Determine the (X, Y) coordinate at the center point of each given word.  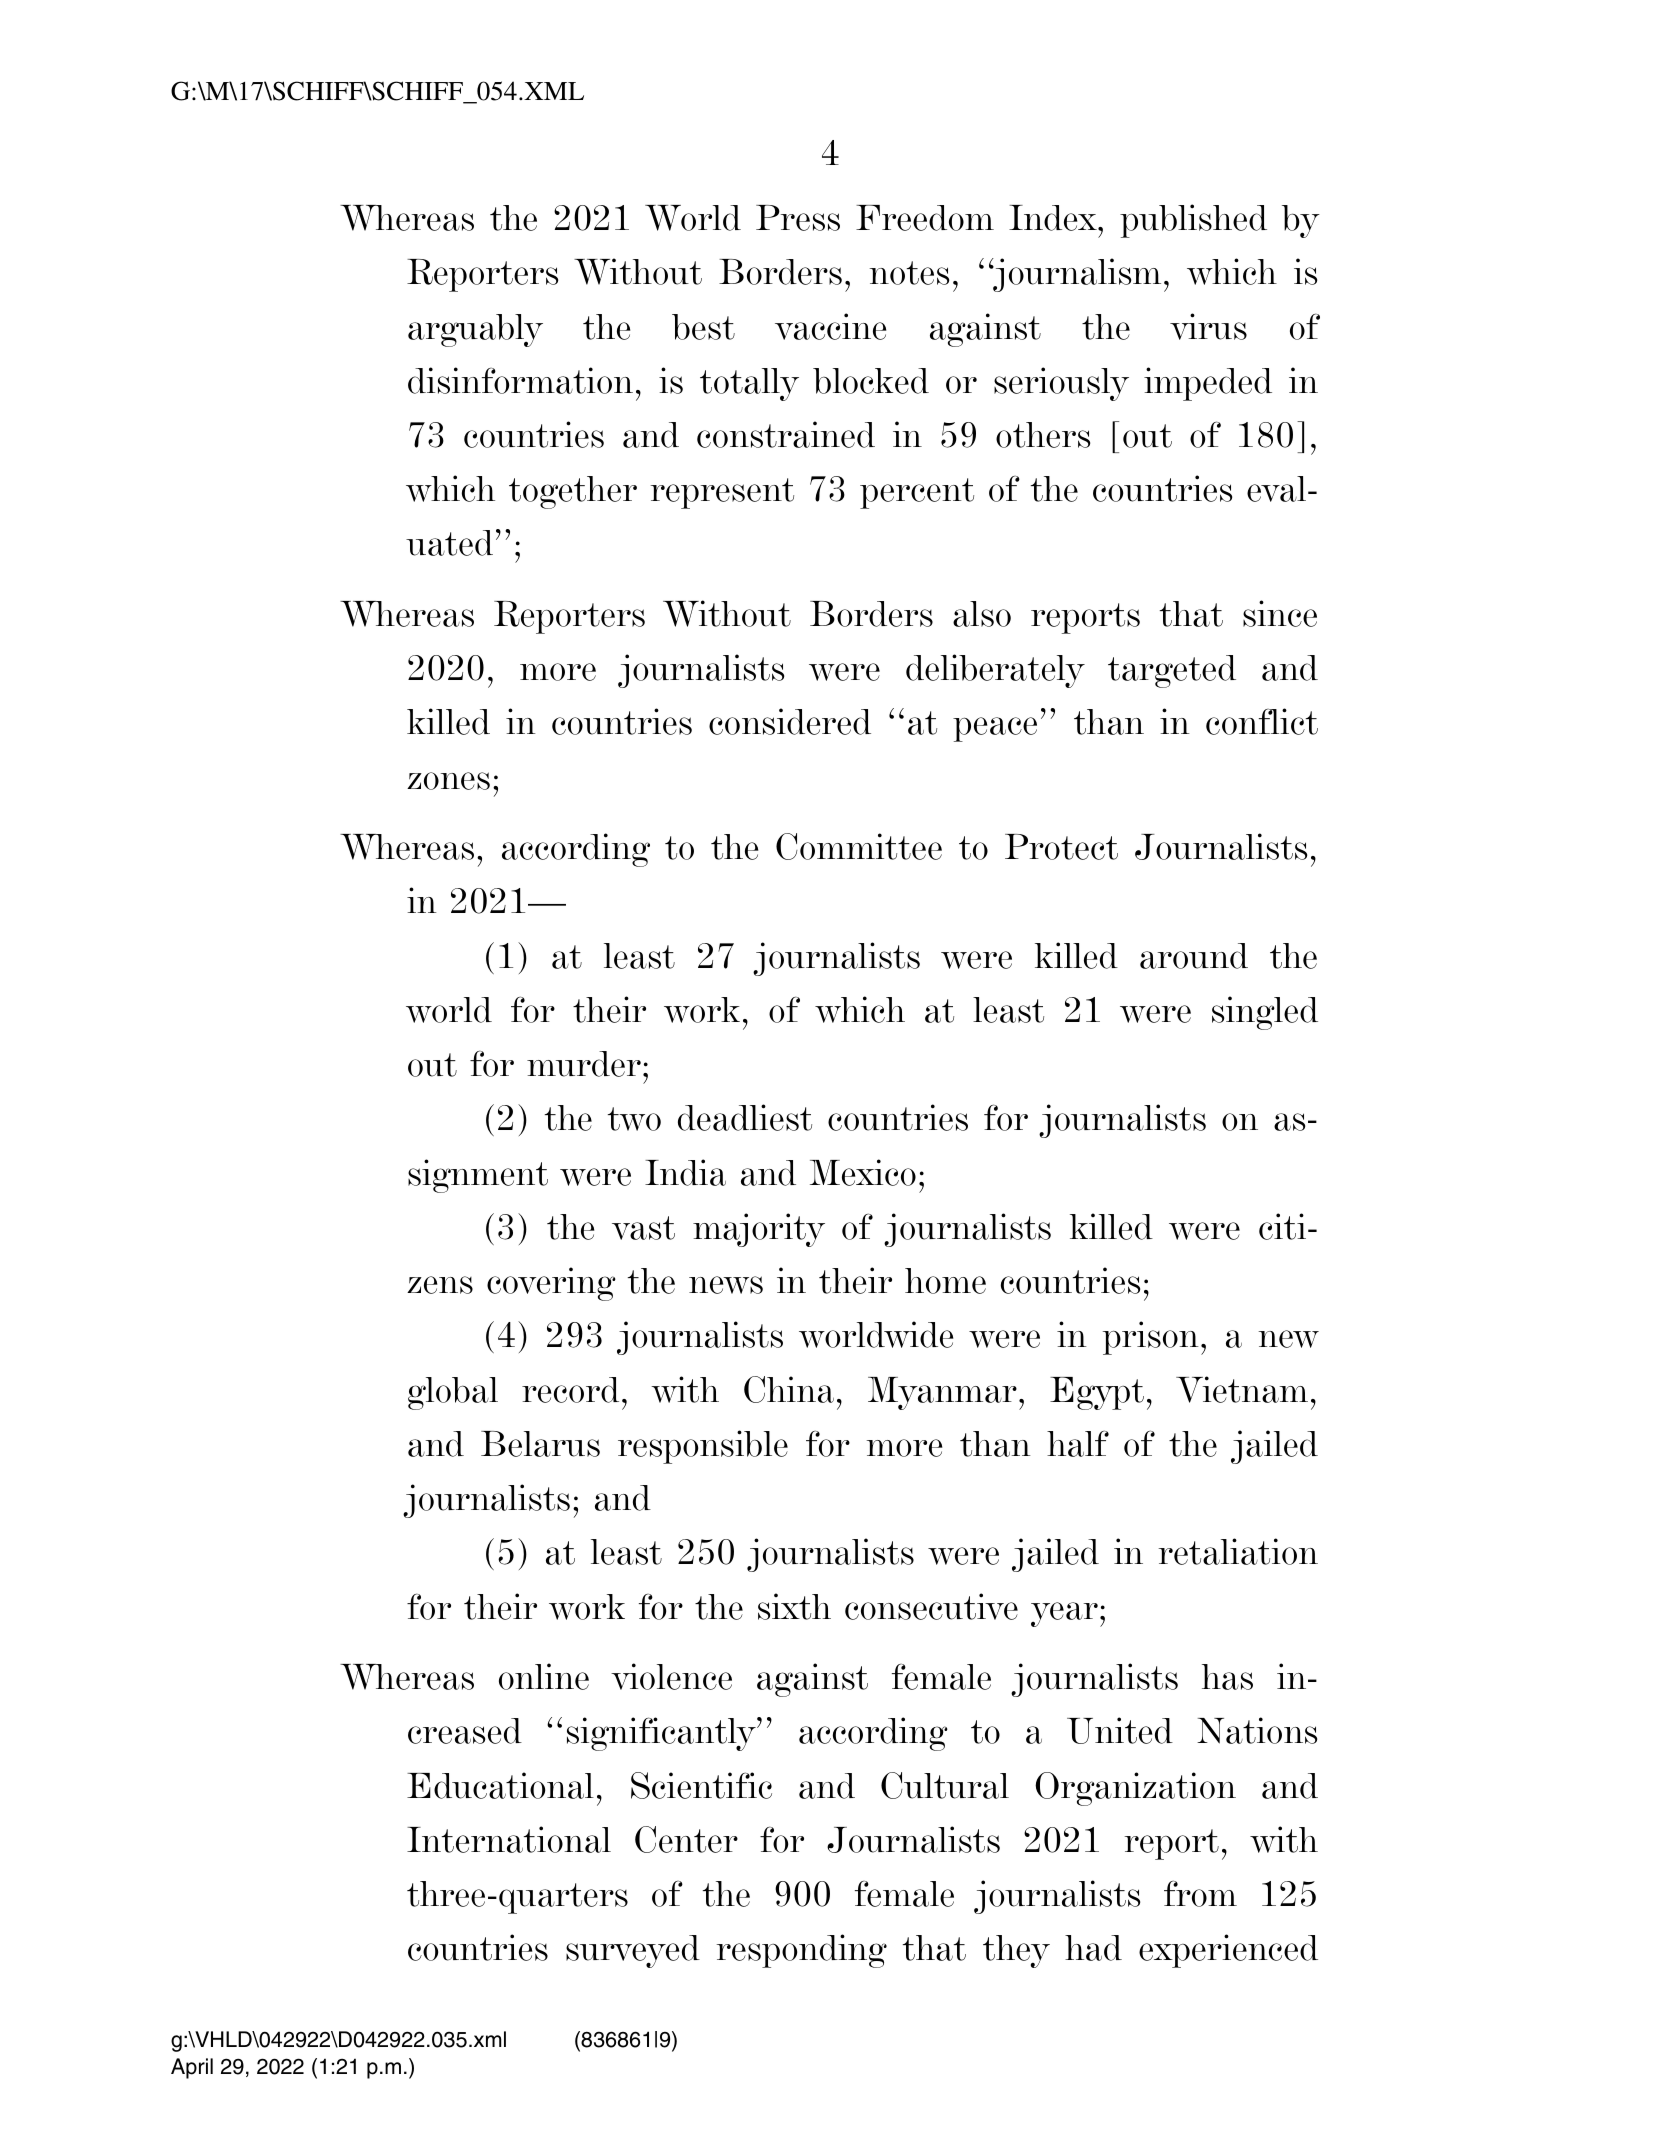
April (192, 2068)
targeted (1172, 671)
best (703, 327)
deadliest (745, 1117)
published (1193, 221)
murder (584, 1064)
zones (448, 781)
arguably (475, 330)
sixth (794, 1606)
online (544, 1676)
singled (1265, 1013)
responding (801, 1951)
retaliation (1238, 1551)
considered (790, 721)
